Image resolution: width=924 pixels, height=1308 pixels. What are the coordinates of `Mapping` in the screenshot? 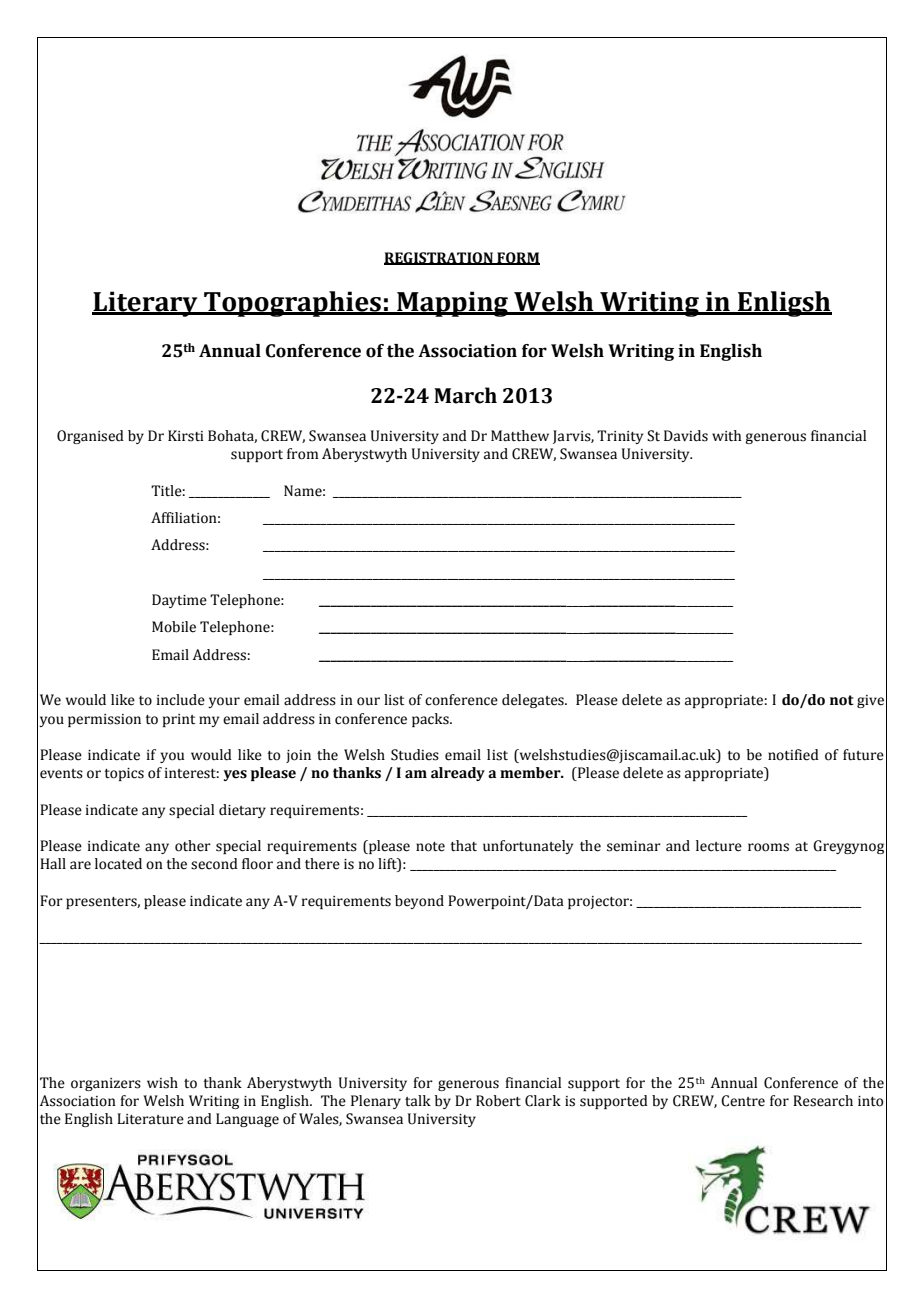 It's located at (452, 304).
